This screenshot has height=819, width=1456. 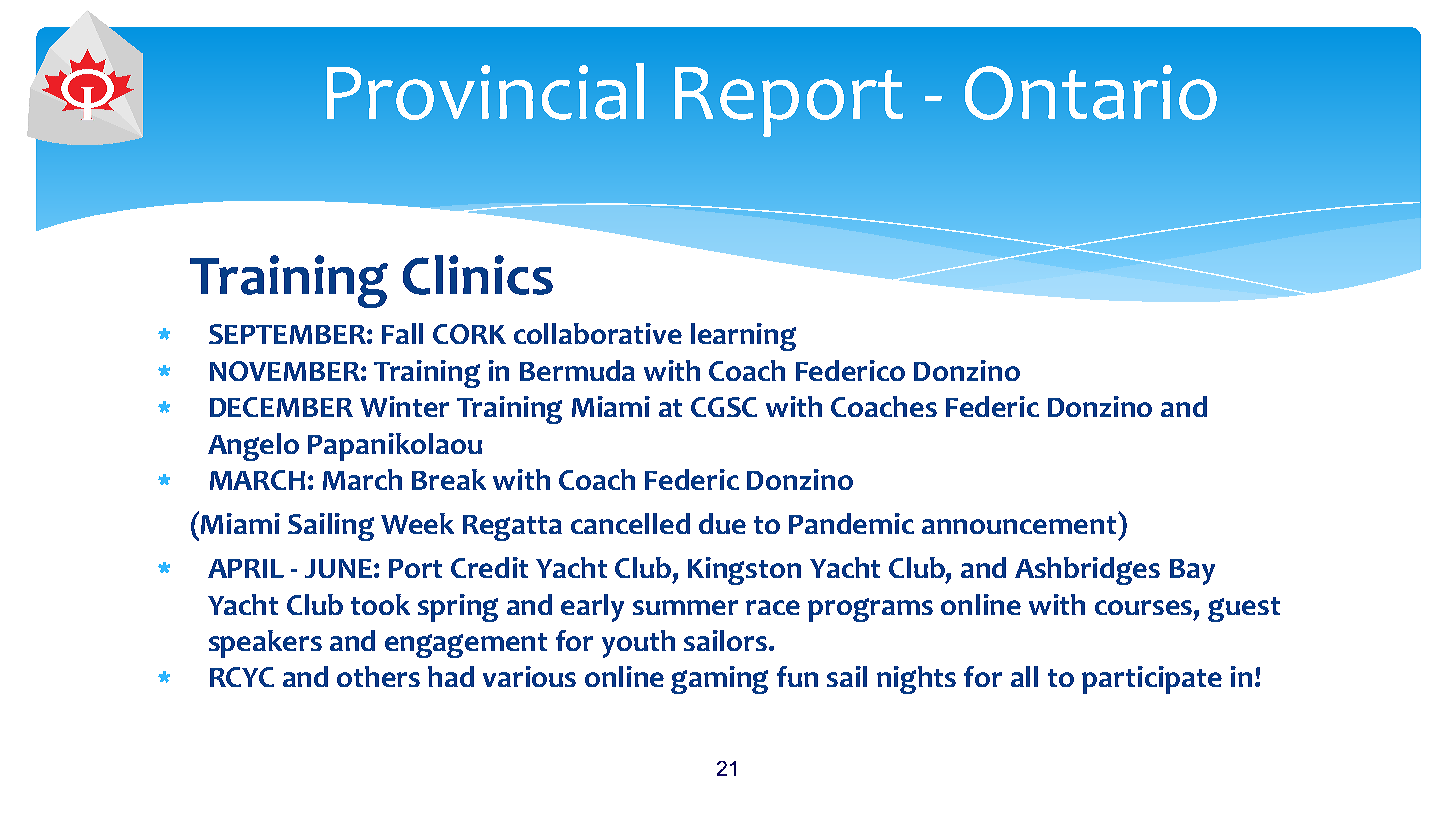 I want to click on Kingston, so click(x=744, y=571).
